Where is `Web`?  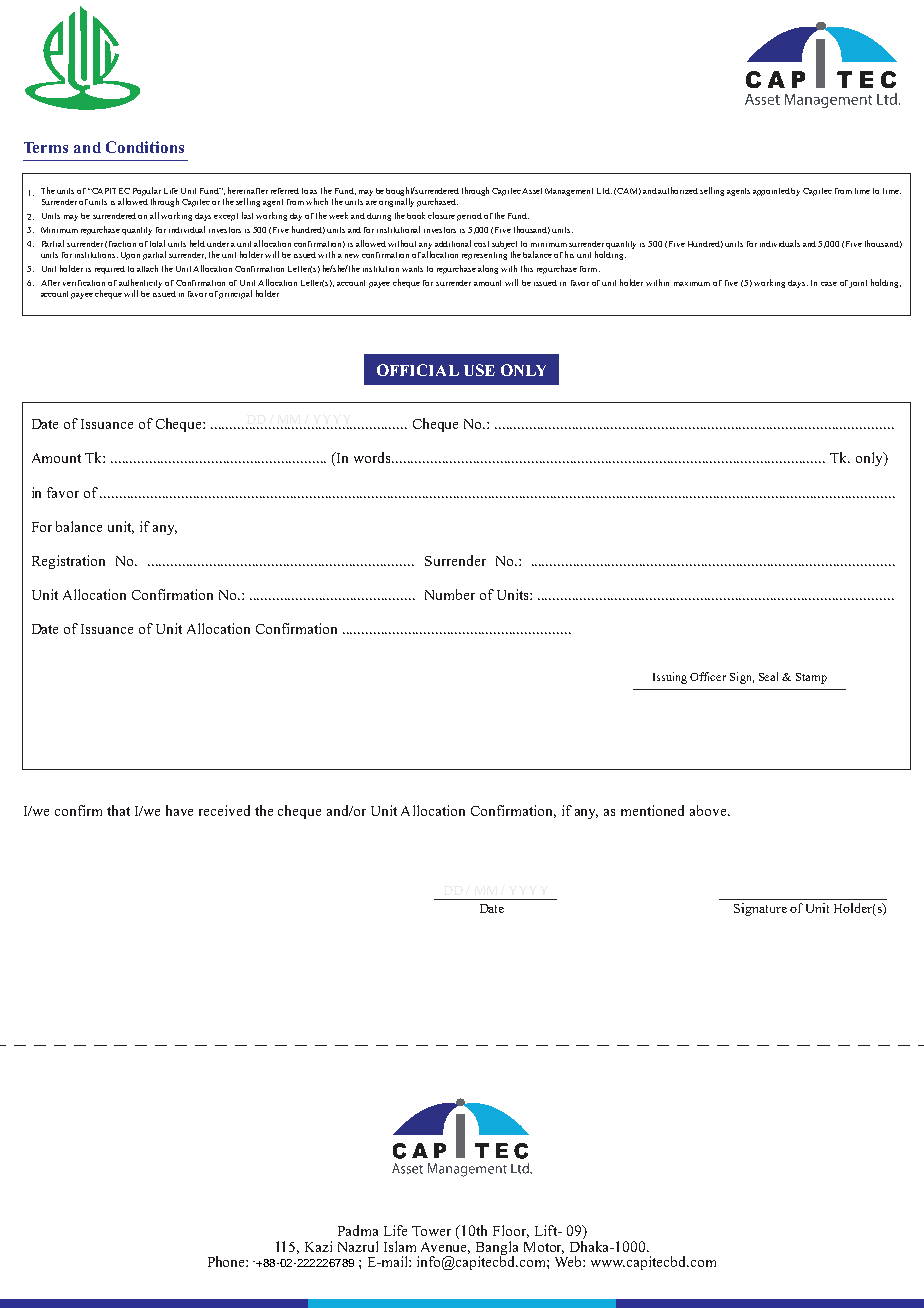 Web is located at coordinates (569, 1261).
